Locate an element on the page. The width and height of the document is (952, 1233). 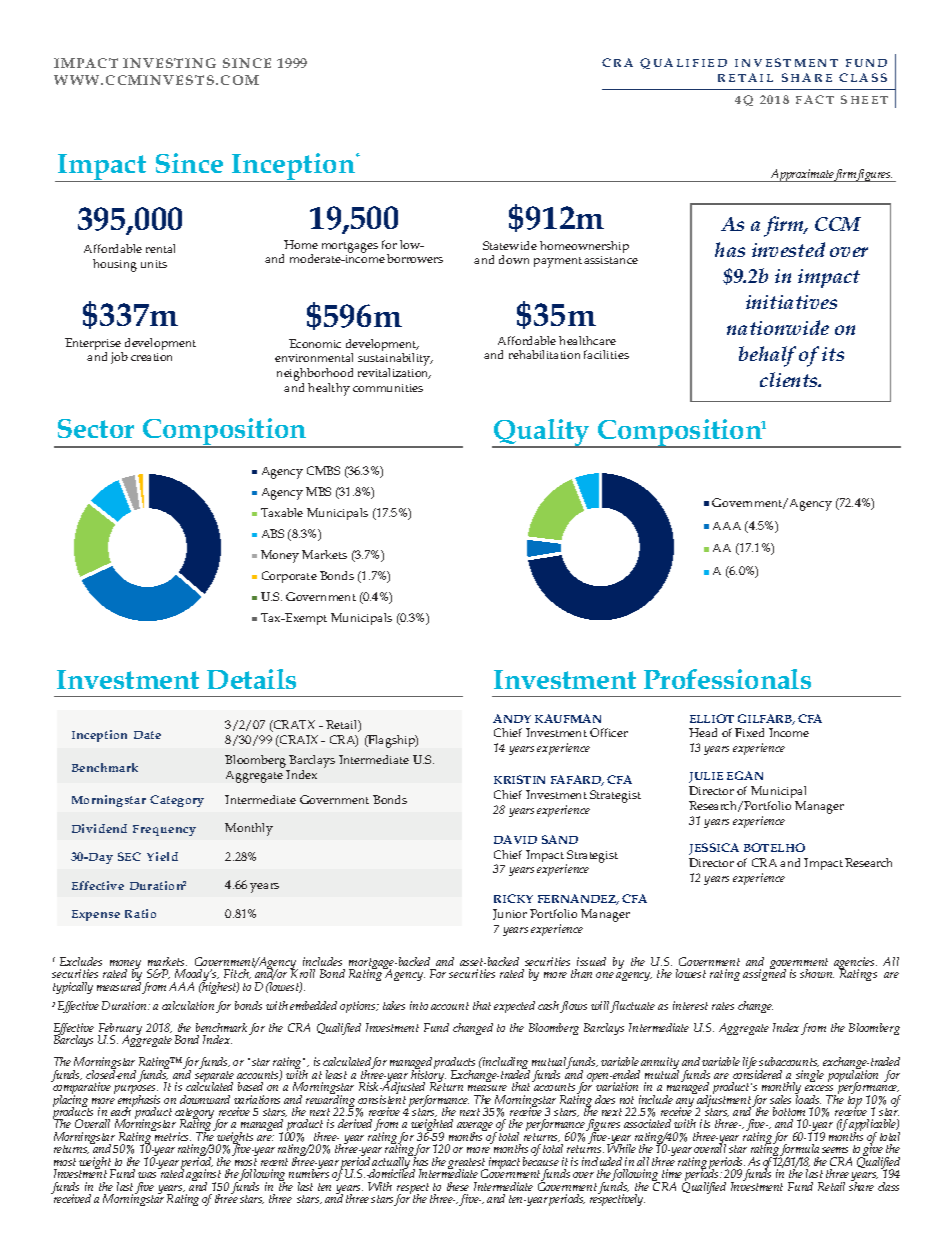
Frequency is located at coordinates (164, 830).
